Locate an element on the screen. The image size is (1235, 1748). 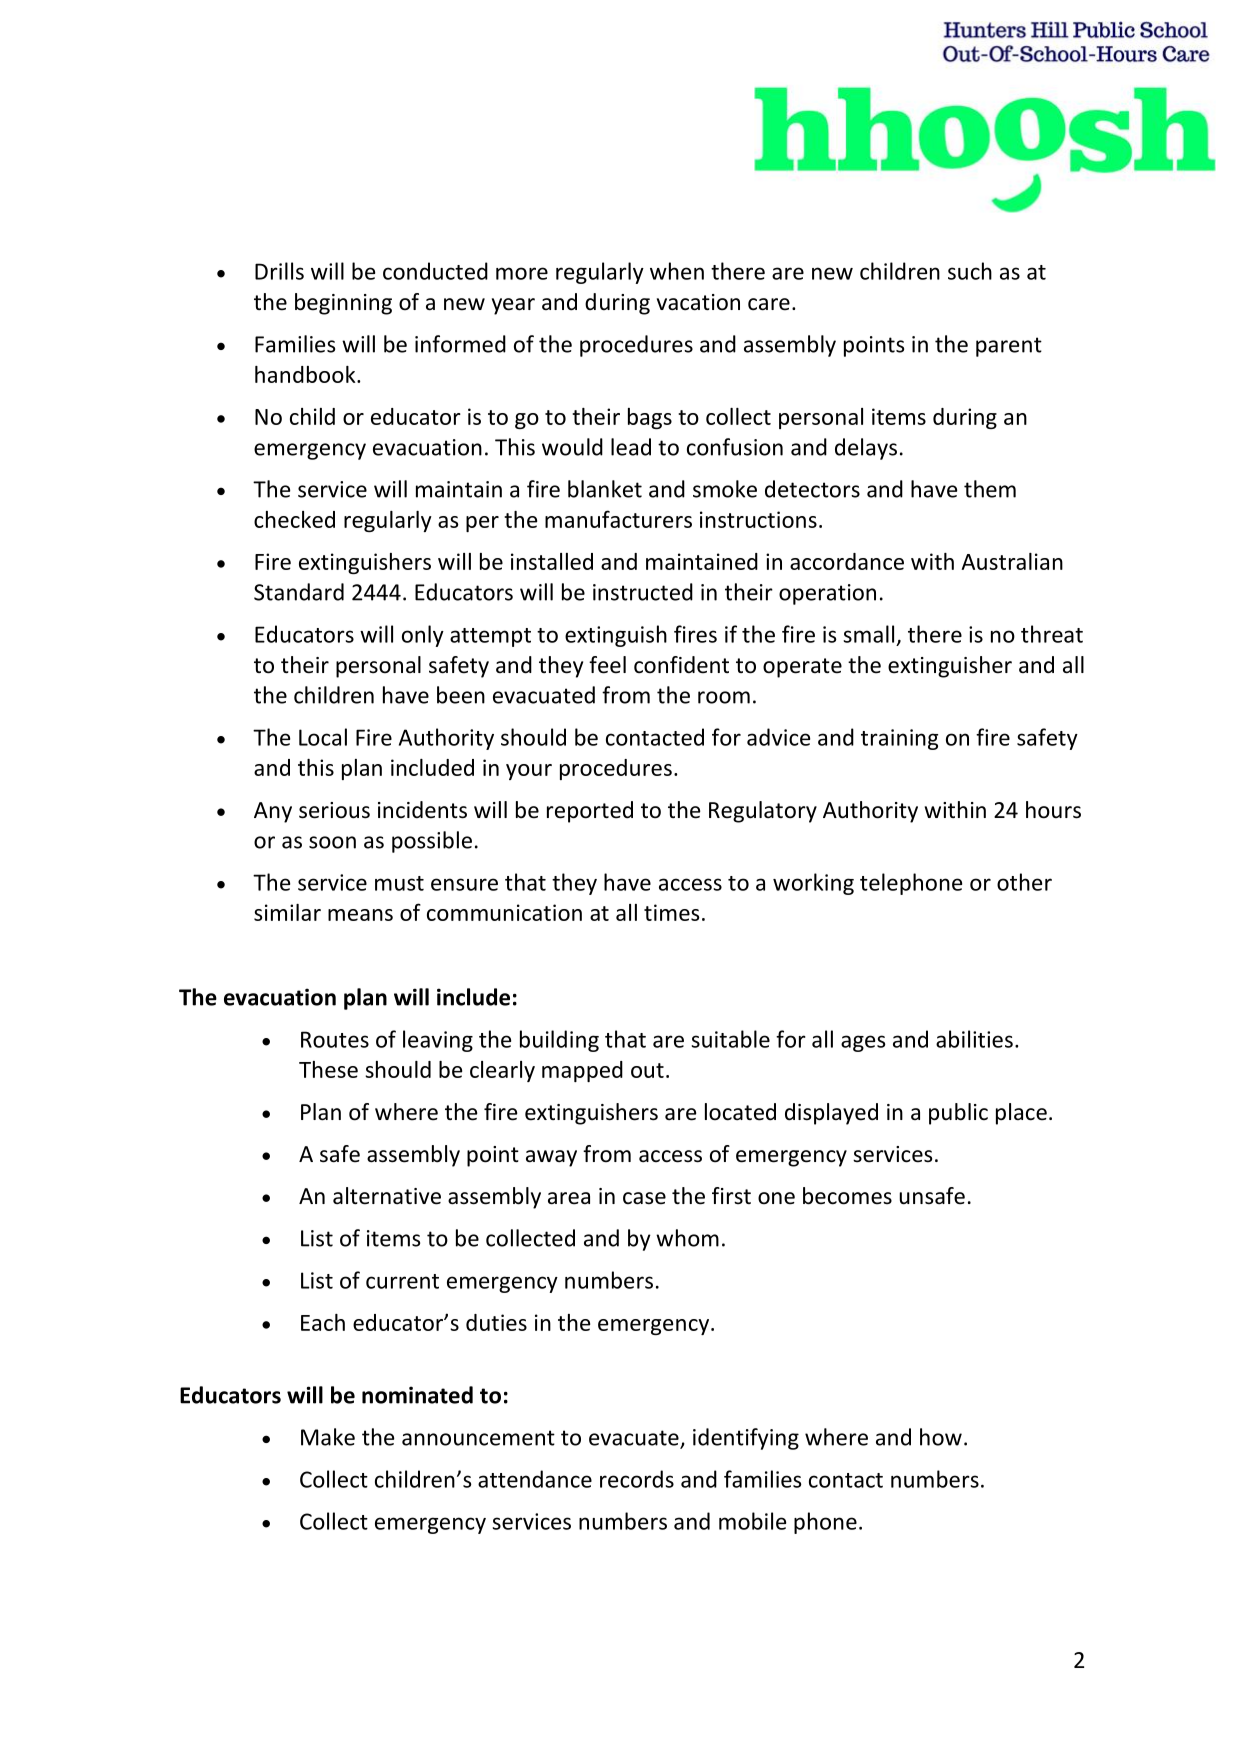
other is located at coordinates (1024, 882).
